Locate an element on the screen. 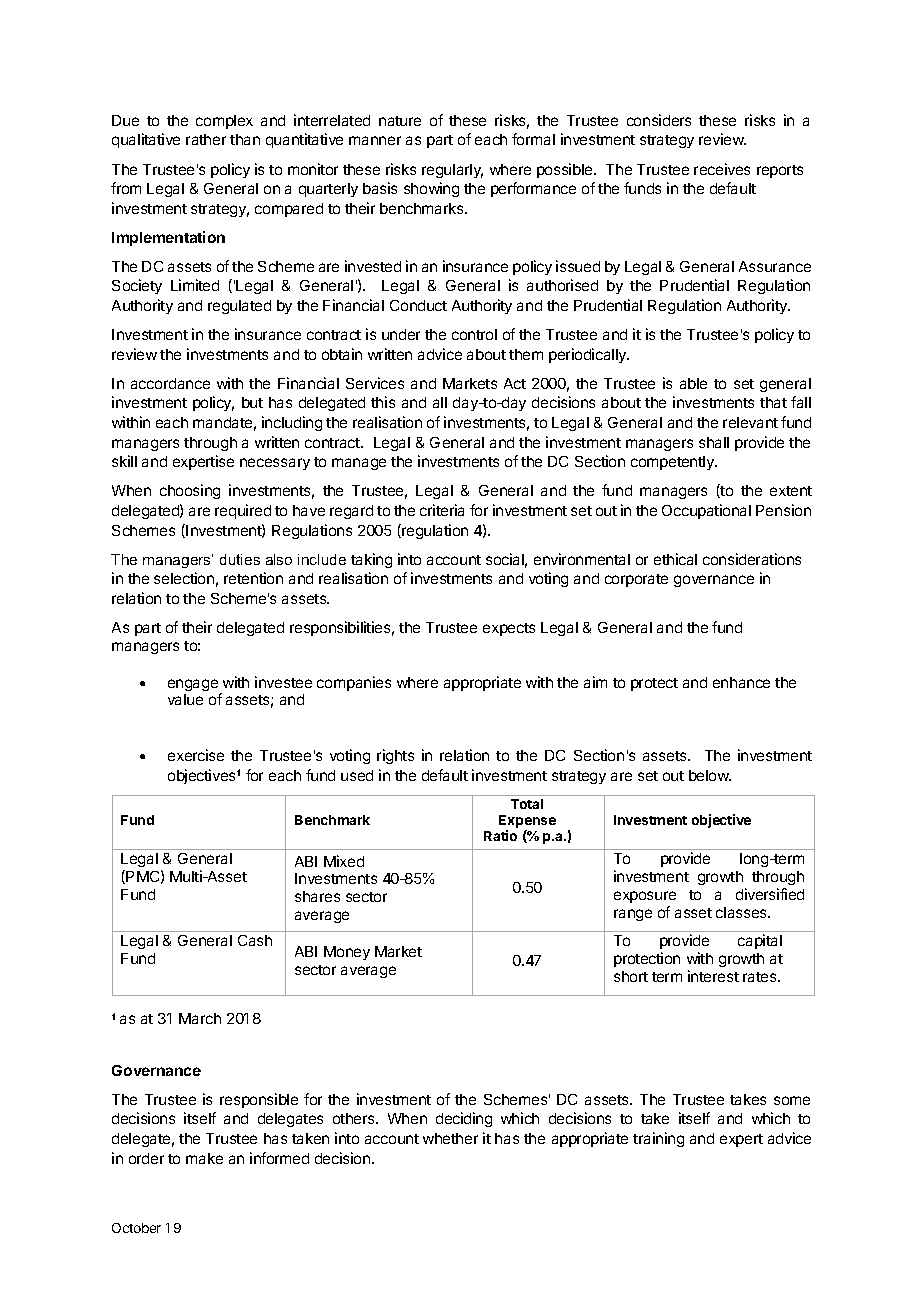  make is located at coordinates (204, 1158).
